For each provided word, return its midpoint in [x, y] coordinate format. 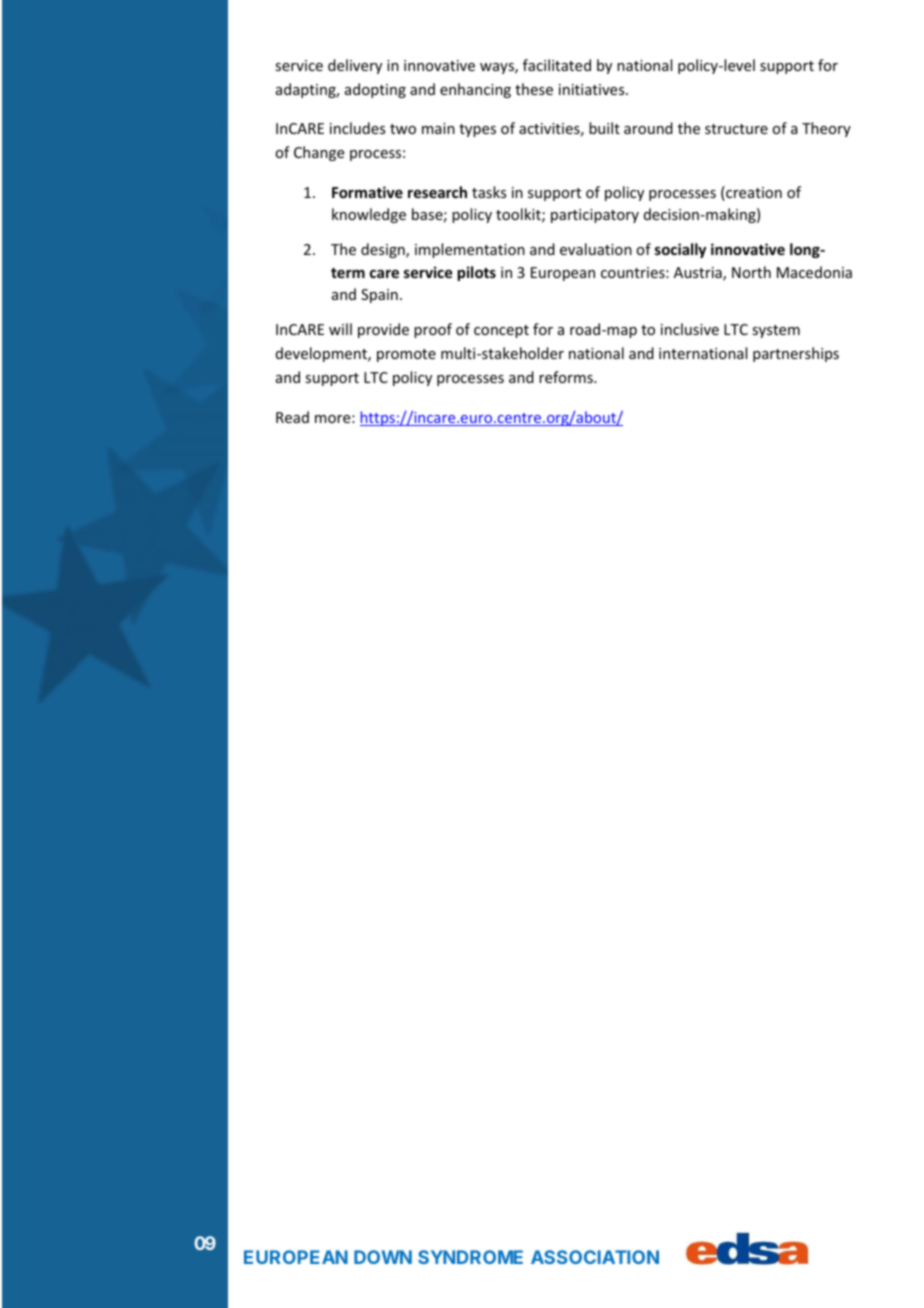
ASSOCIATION [595, 1257]
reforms [567, 377]
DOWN [383, 1257]
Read [292, 417]
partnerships [796, 354]
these [534, 89]
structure [736, 129]
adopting [375, 90]
